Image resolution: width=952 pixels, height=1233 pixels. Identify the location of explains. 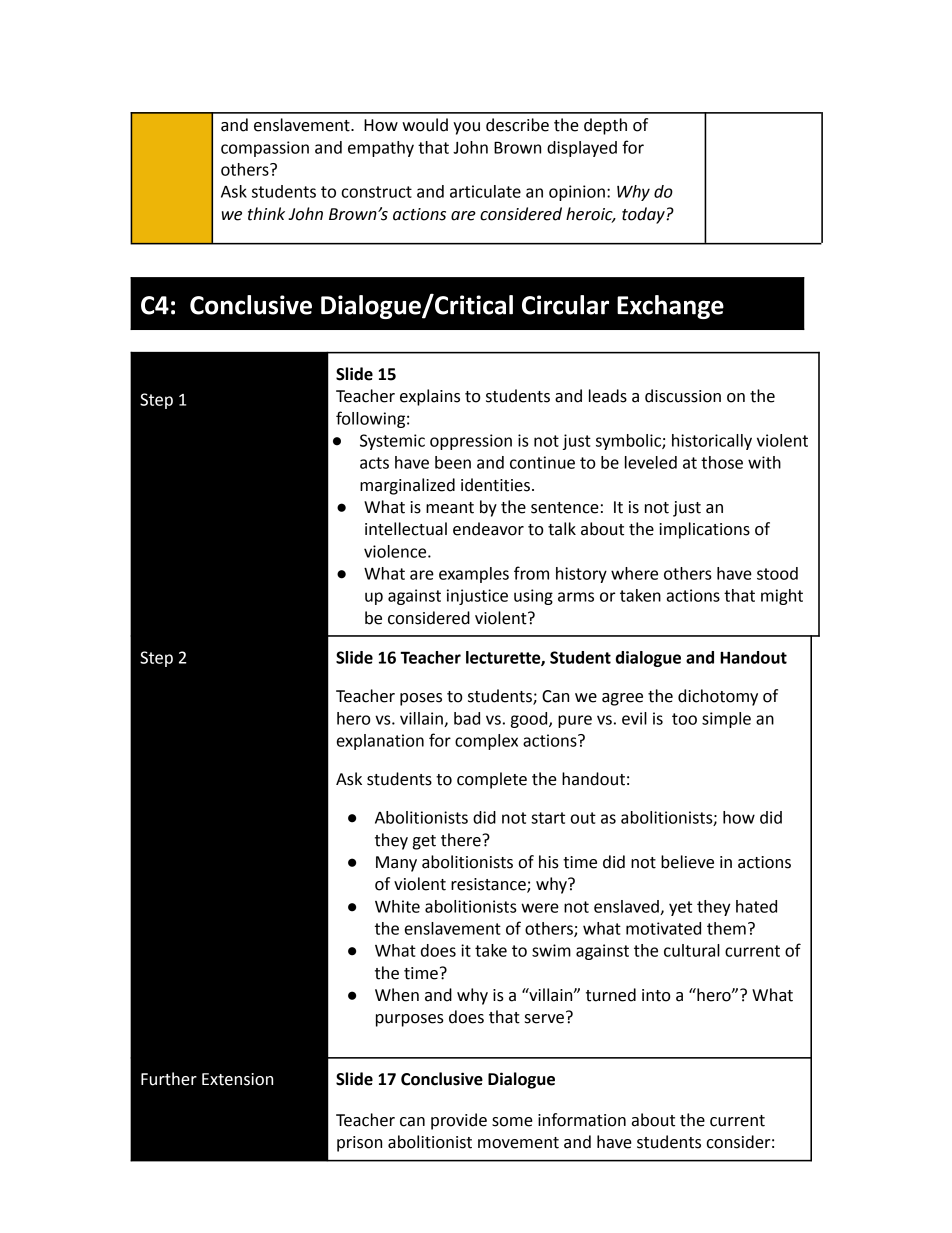
(430, 397).
